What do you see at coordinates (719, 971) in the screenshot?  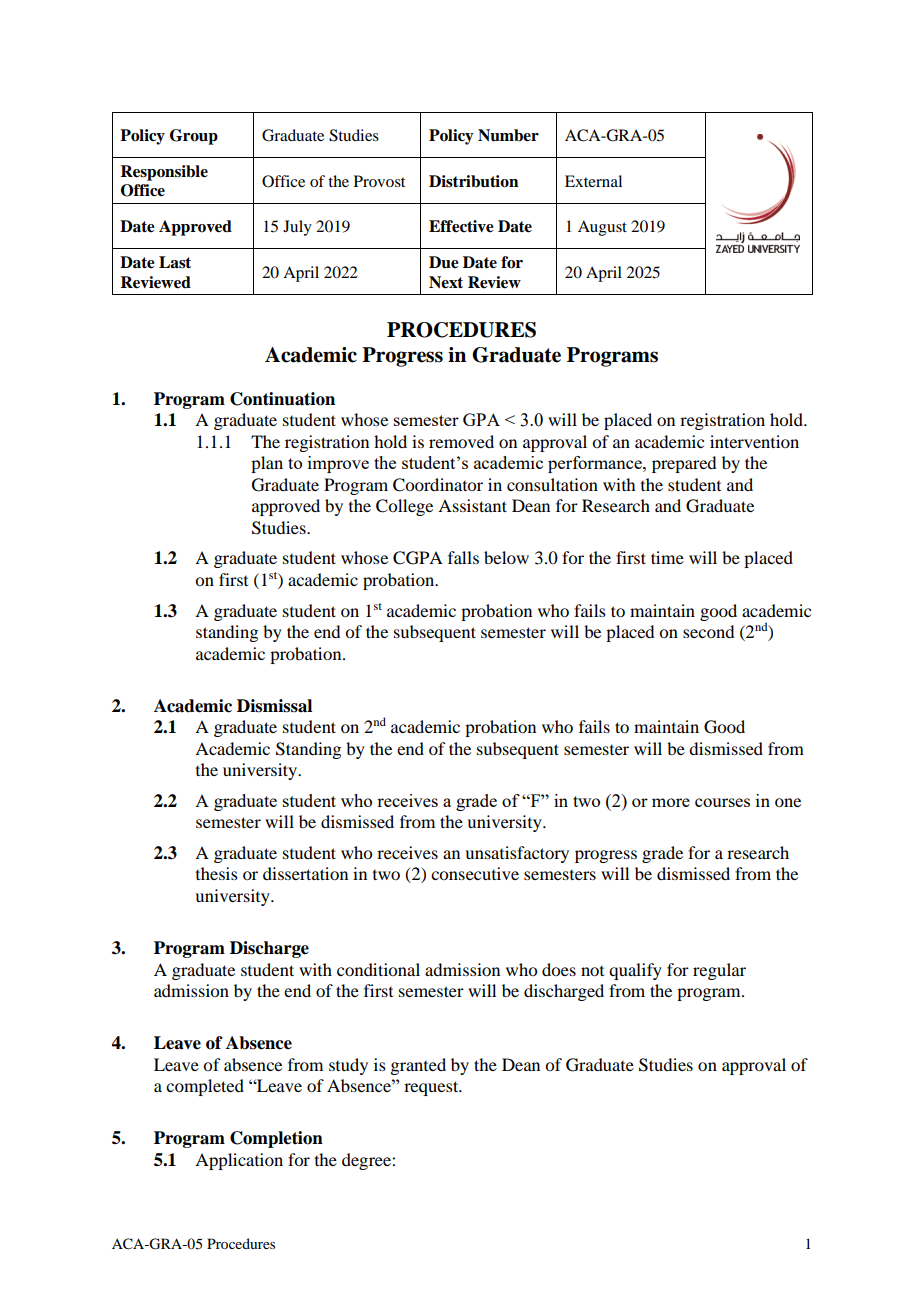 I see `regular` at bounding box center [719, 971].
